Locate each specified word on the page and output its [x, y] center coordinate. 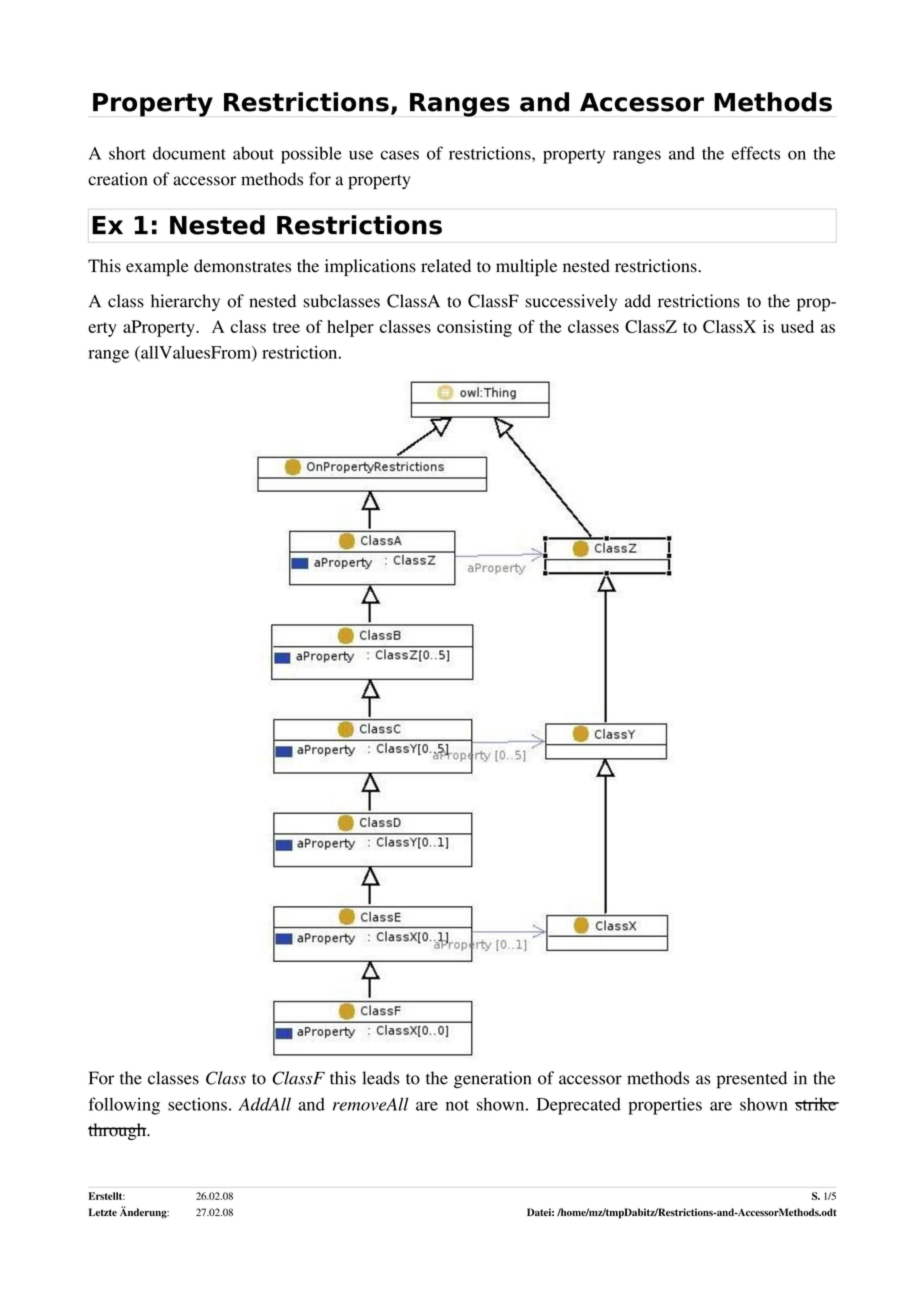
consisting [474, 328]
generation [492, 1080]
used [797, 326]
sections [197, 1104]
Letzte [103, 1212]
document [189, 153]
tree [286, 327]
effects [756, 153]
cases [400, 155]
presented [752, 1080]
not [457, 1105]
